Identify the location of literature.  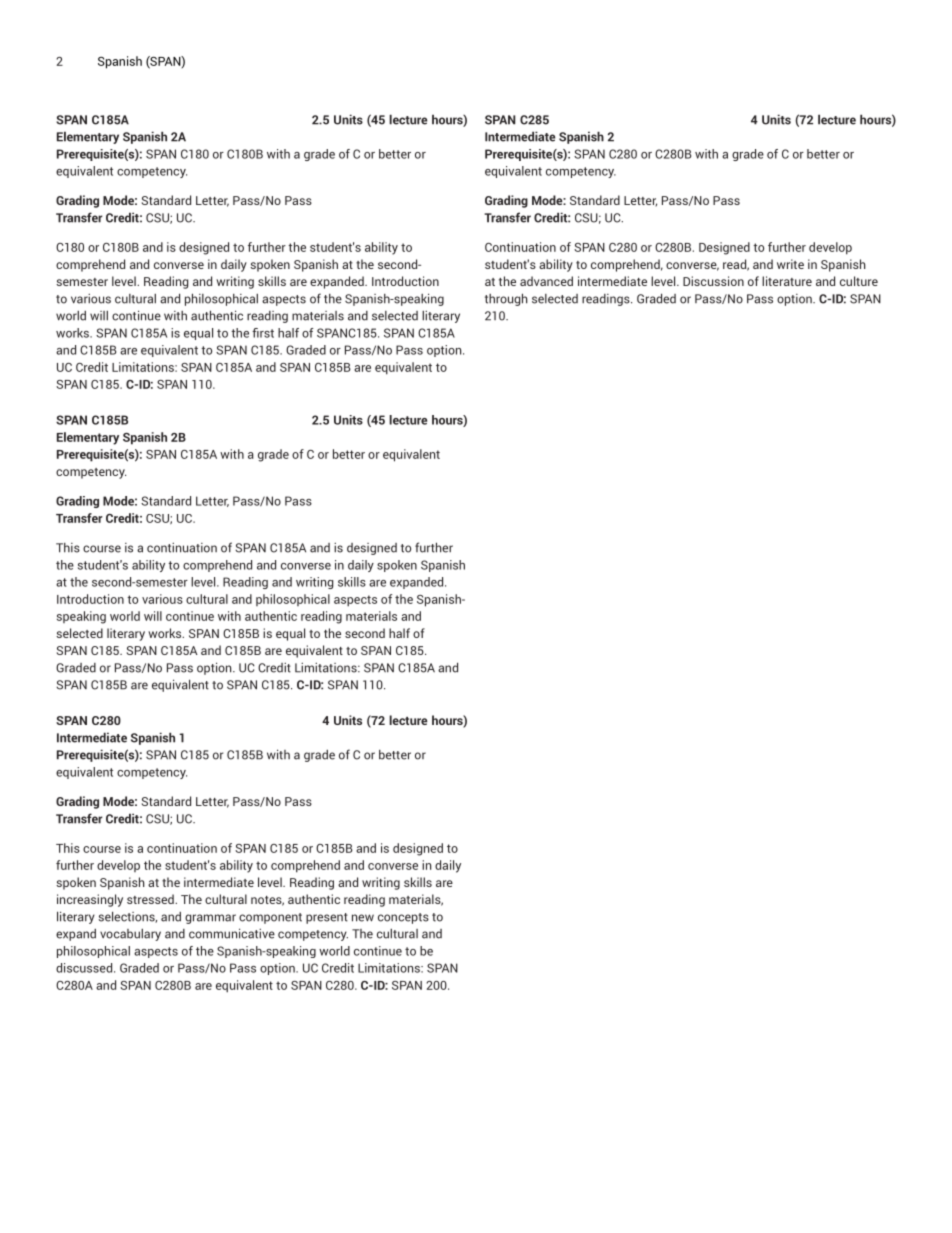
(787, 281).
